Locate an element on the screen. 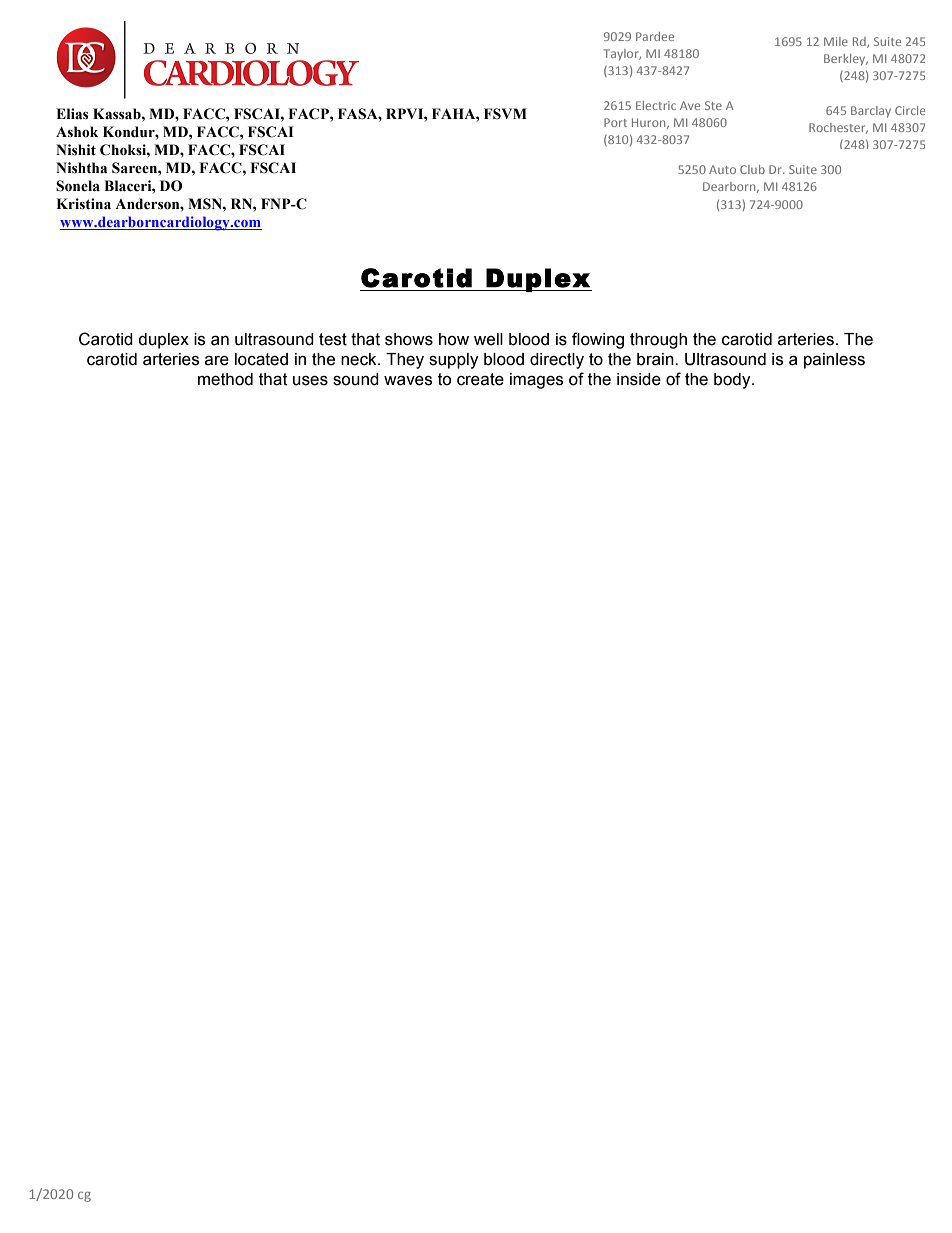 Image resolution: width=952 pixels, height=1233 pixels. well is located at coordinates (488, 339).
